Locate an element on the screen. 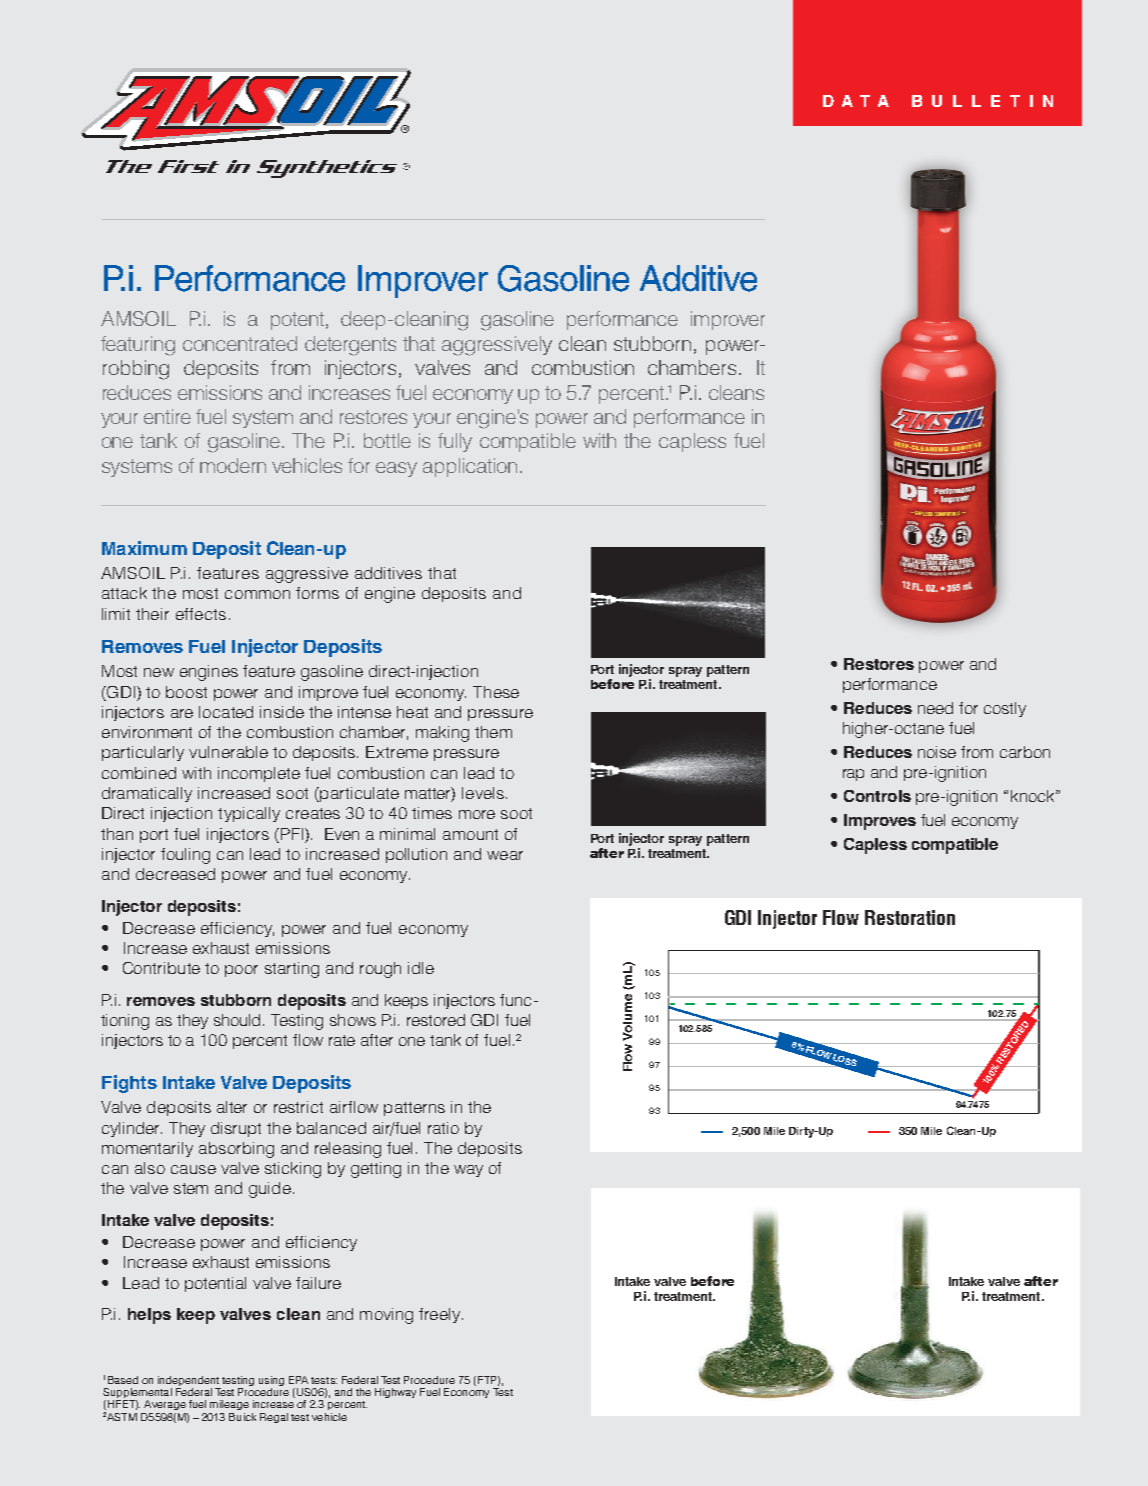  independent is located at coordinates (189, 1382).
